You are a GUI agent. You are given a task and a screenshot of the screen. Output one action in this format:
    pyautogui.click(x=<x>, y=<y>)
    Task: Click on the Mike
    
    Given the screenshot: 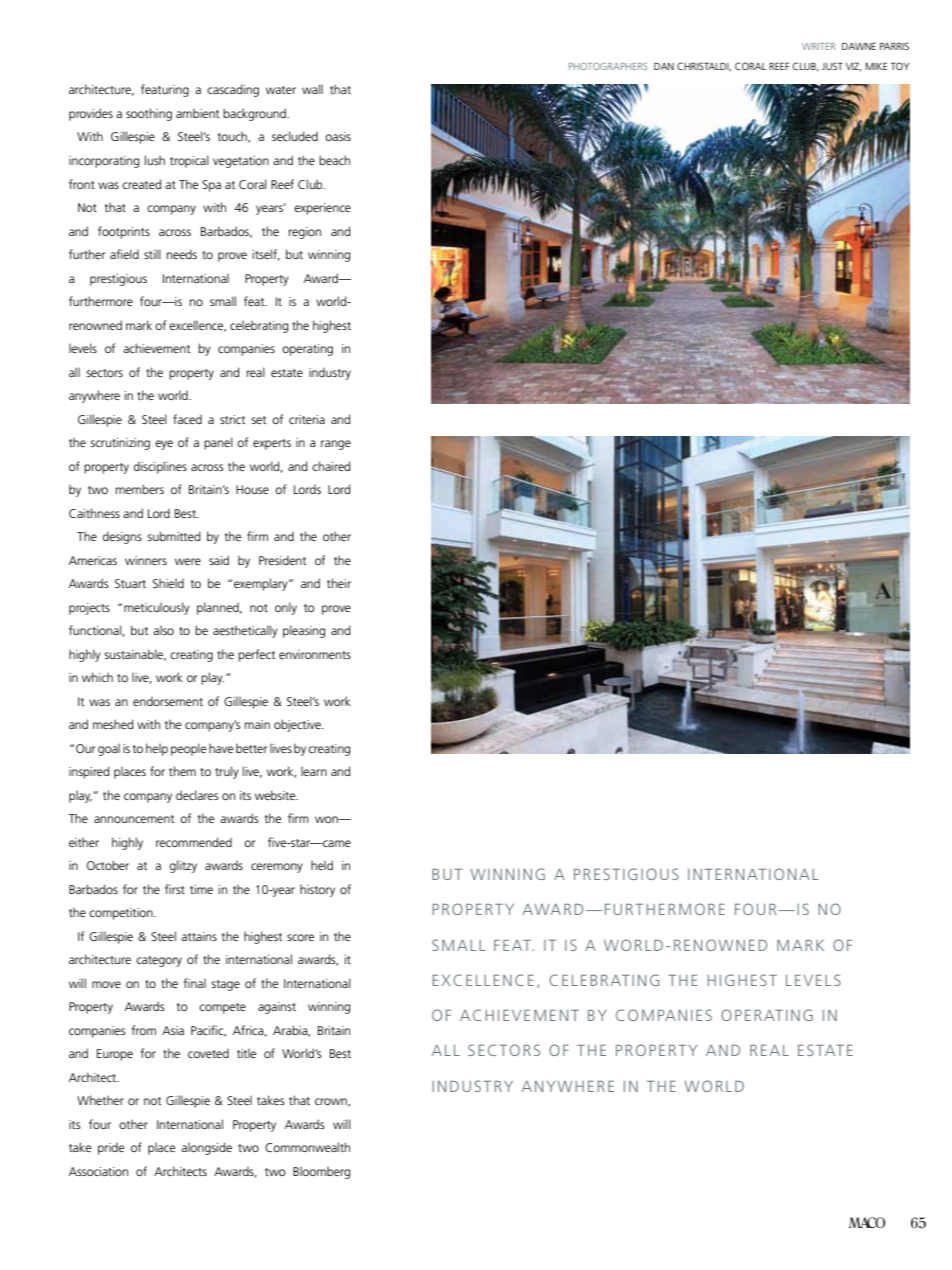 What is the action you would take?
    pyautogui.click(x=876, y=66)
